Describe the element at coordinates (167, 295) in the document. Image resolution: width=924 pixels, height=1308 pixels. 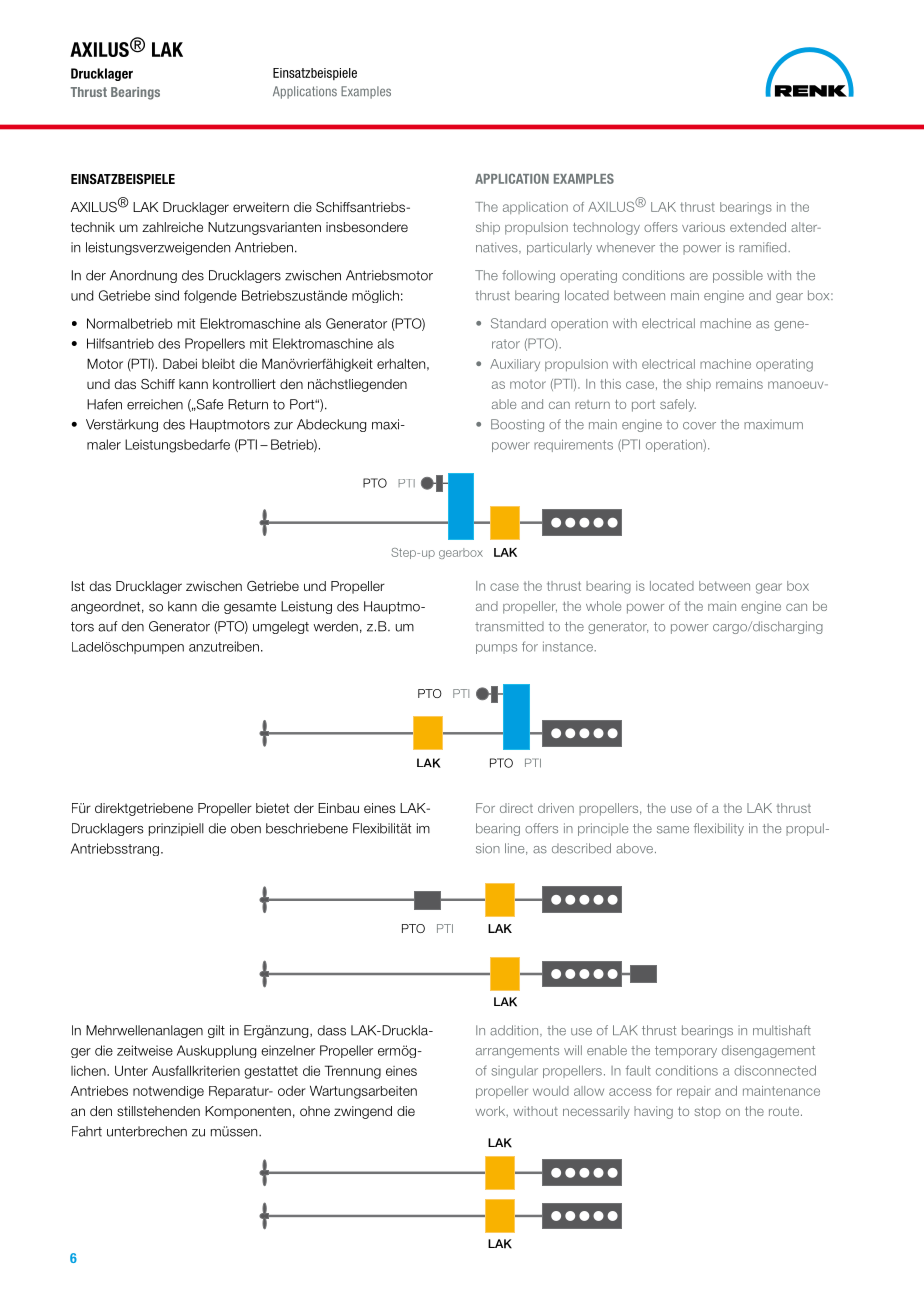
I see `sind` at that location.
